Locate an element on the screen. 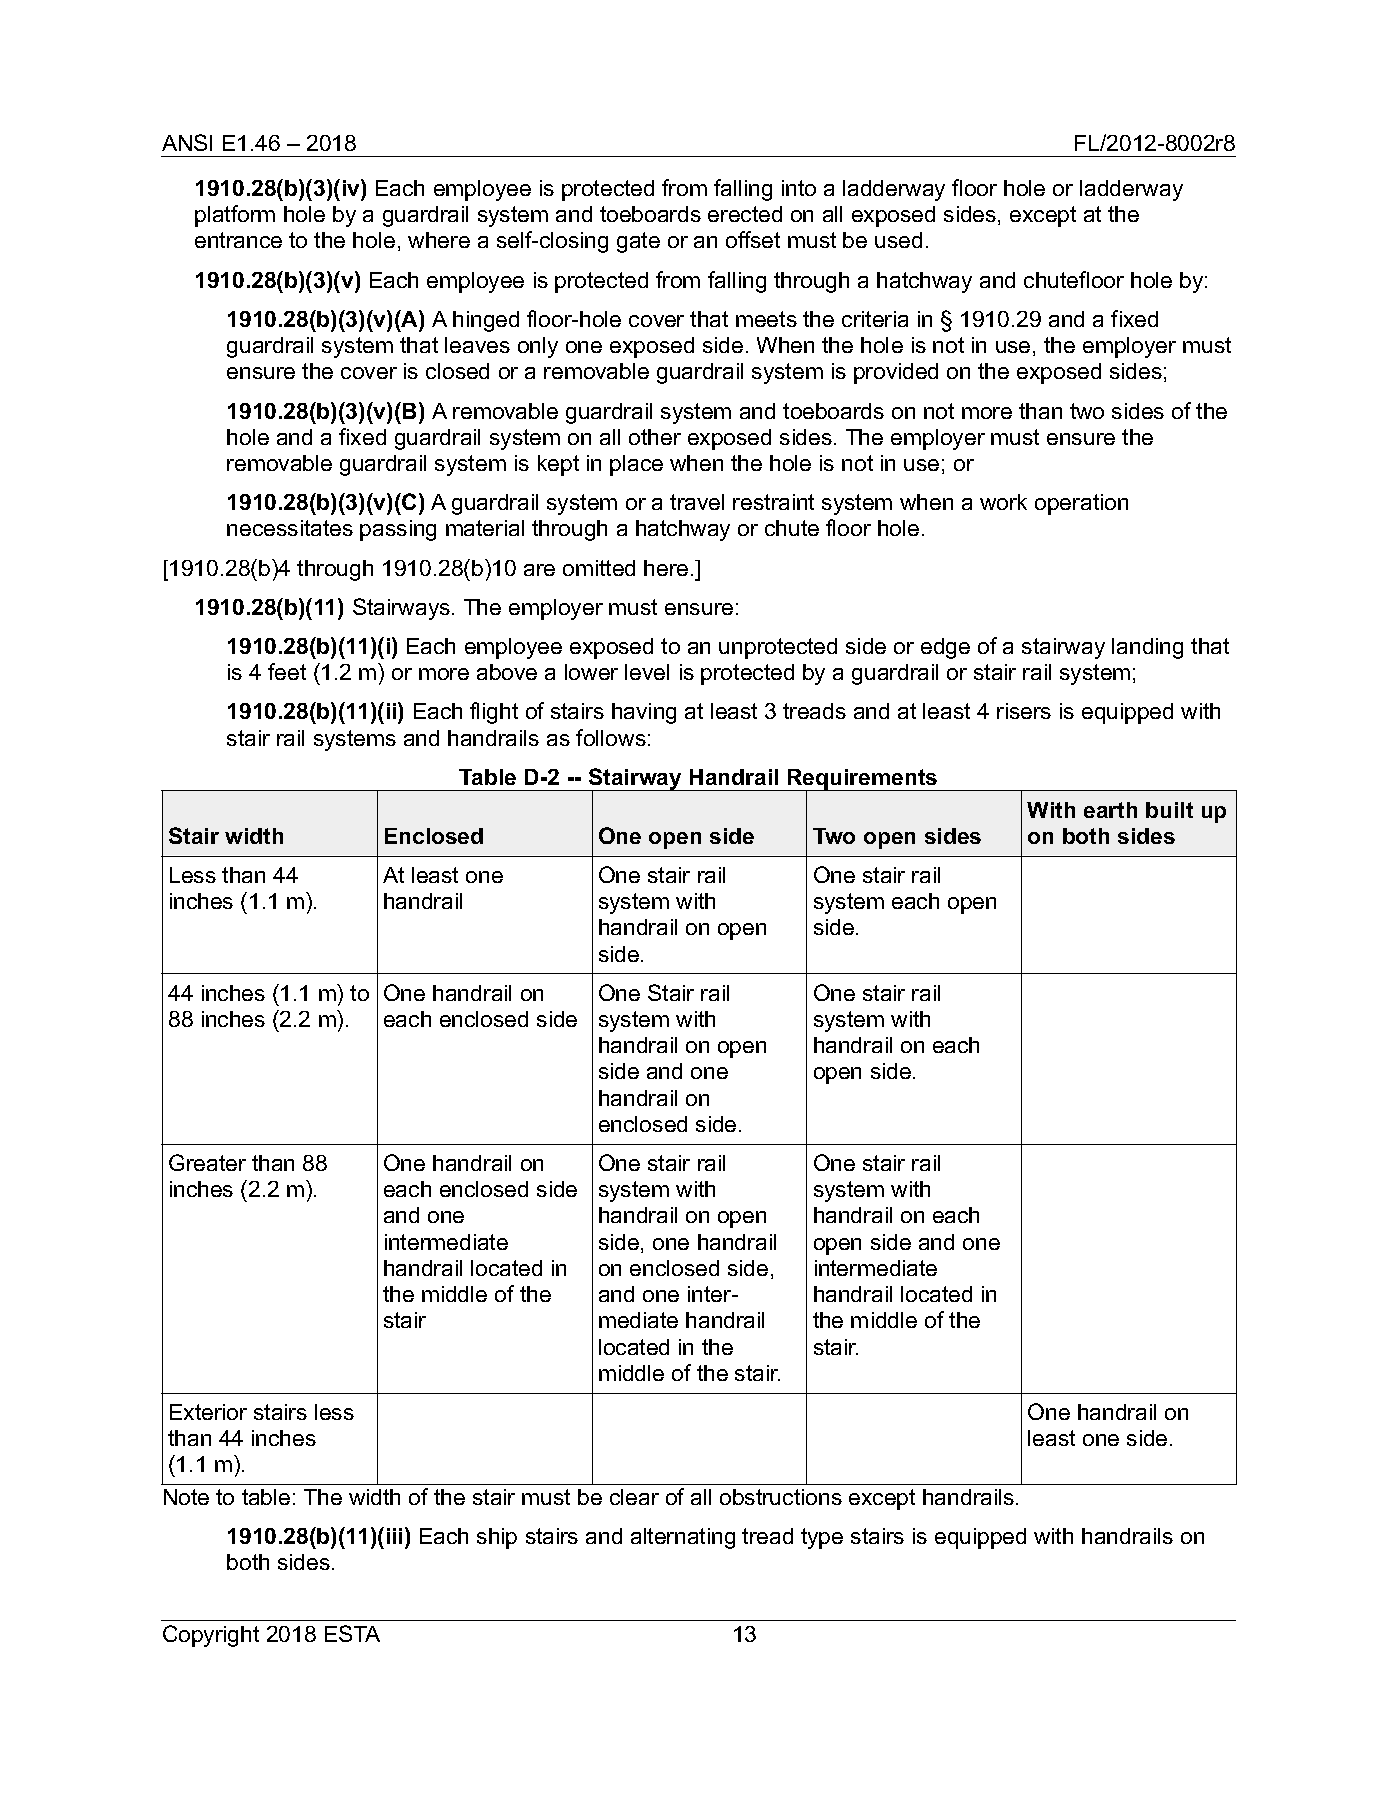 The height and width of the screenshot is (1809, 1398). type is located at coordinates (822, 1538).
